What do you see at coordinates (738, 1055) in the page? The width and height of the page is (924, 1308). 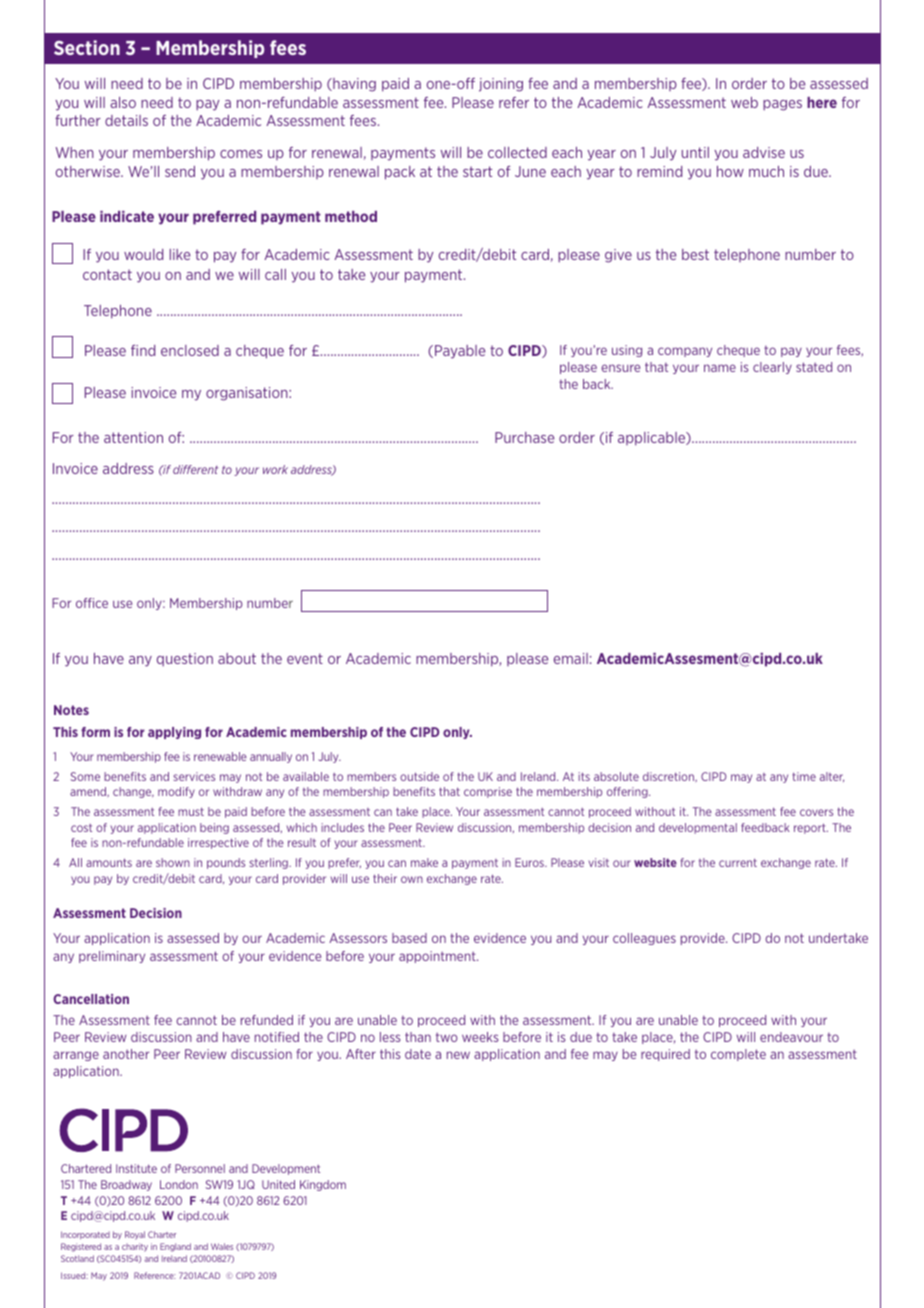 I see `complete` at bounding box center [738, 1055].
